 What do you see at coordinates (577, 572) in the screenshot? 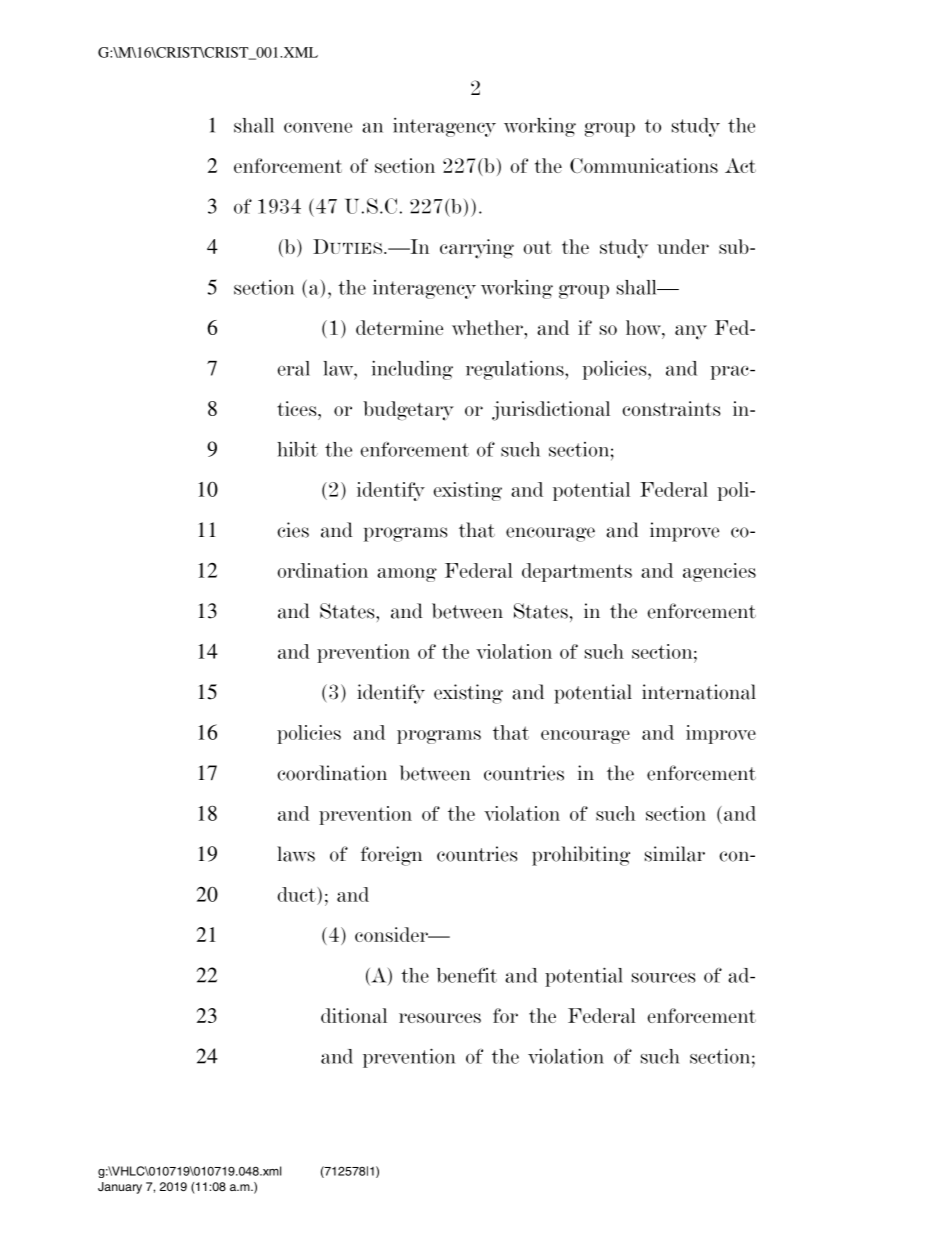
I see `departments` at bounding box center [577, 572].
